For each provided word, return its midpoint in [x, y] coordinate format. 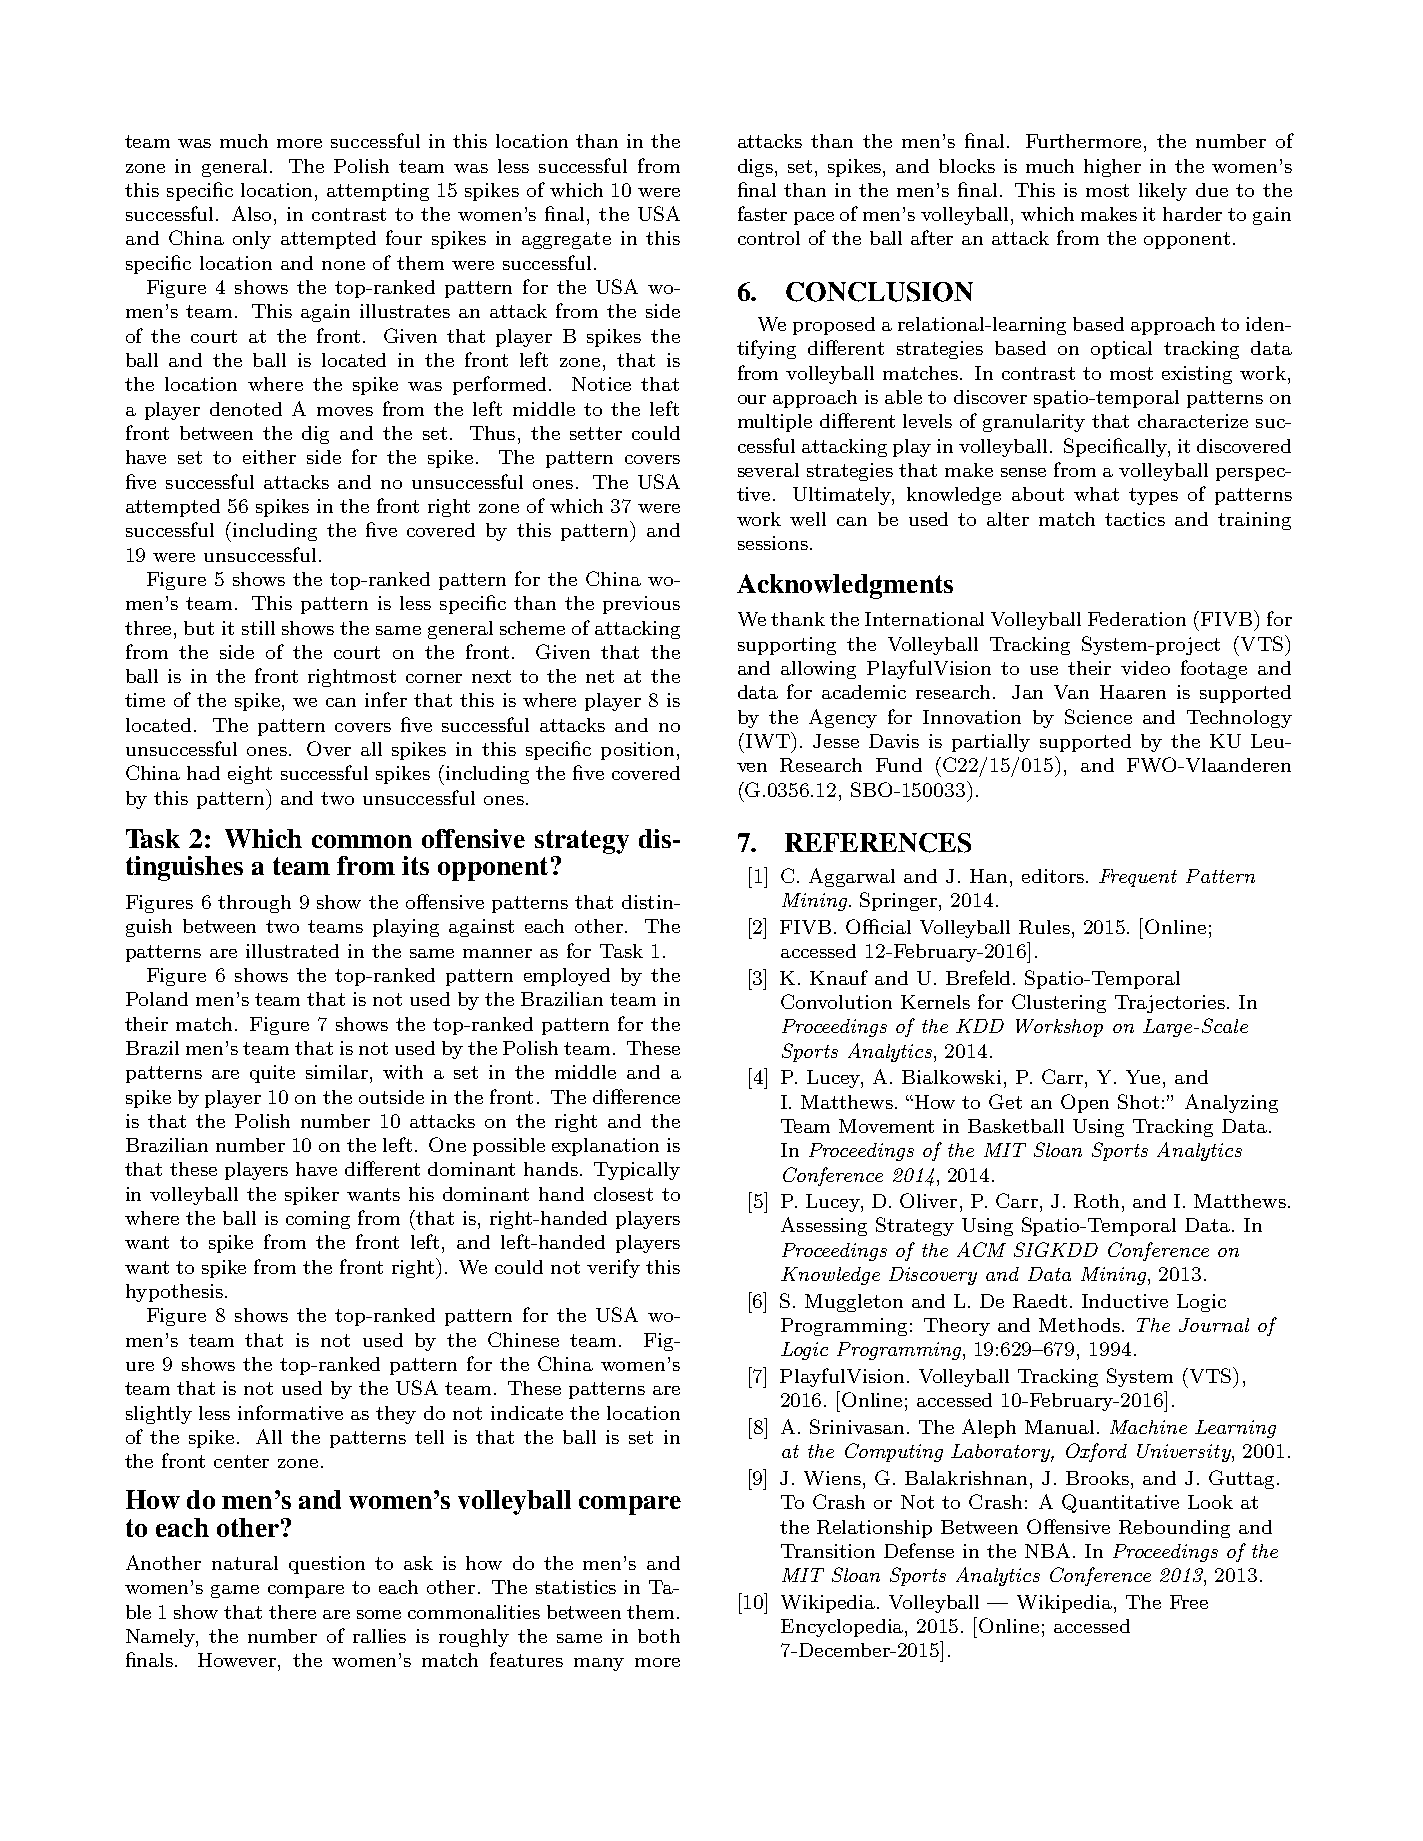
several [768, 470]
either [269, 457]
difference [636, 1096]
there [292, 1612]
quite [272, 1074]
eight [250, 775]
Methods [1079, 1325]
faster [762, 213]
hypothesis [174, 1293]
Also [253, 213]
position [637, 751]
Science [1098, 716]
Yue [1143, 1077]
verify [613, 1268]
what [1096, 494]
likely [1163, 192]
